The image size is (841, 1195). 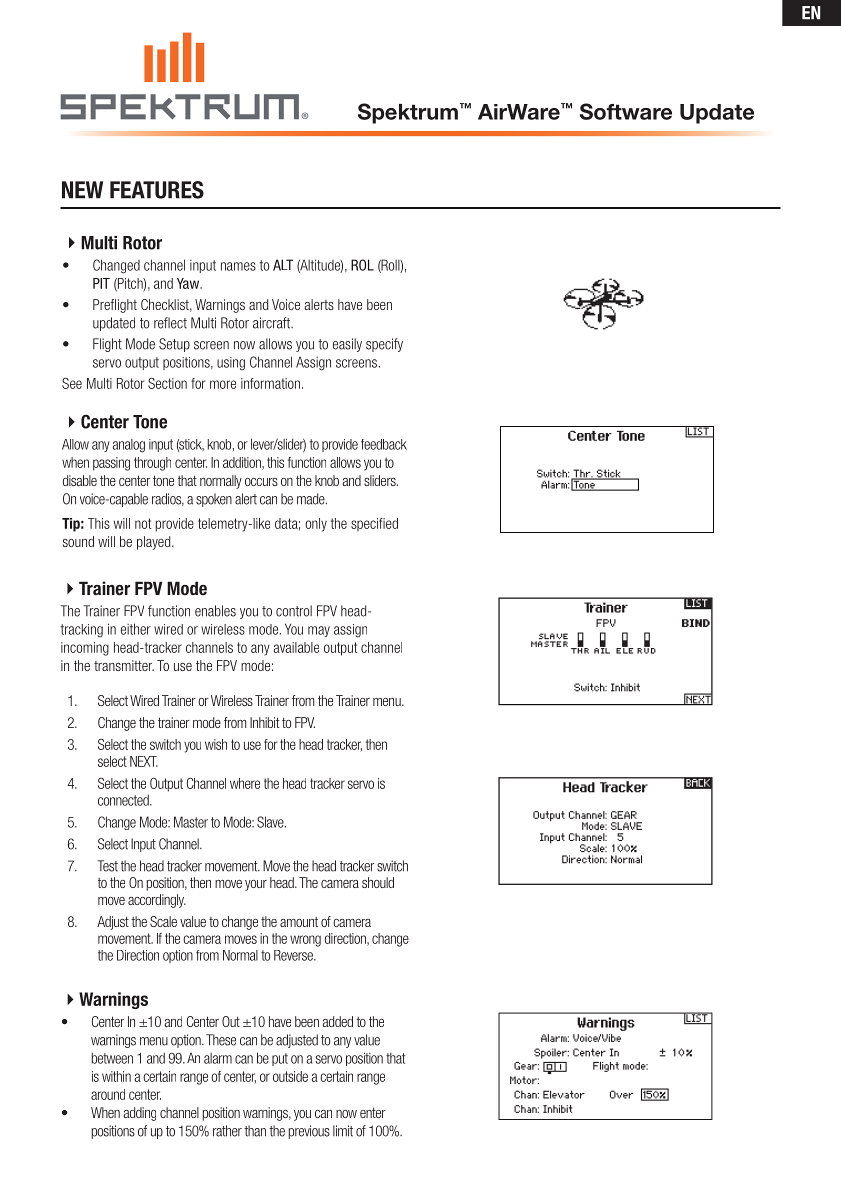 I want to click on Features, so click(x=157, y=190).
